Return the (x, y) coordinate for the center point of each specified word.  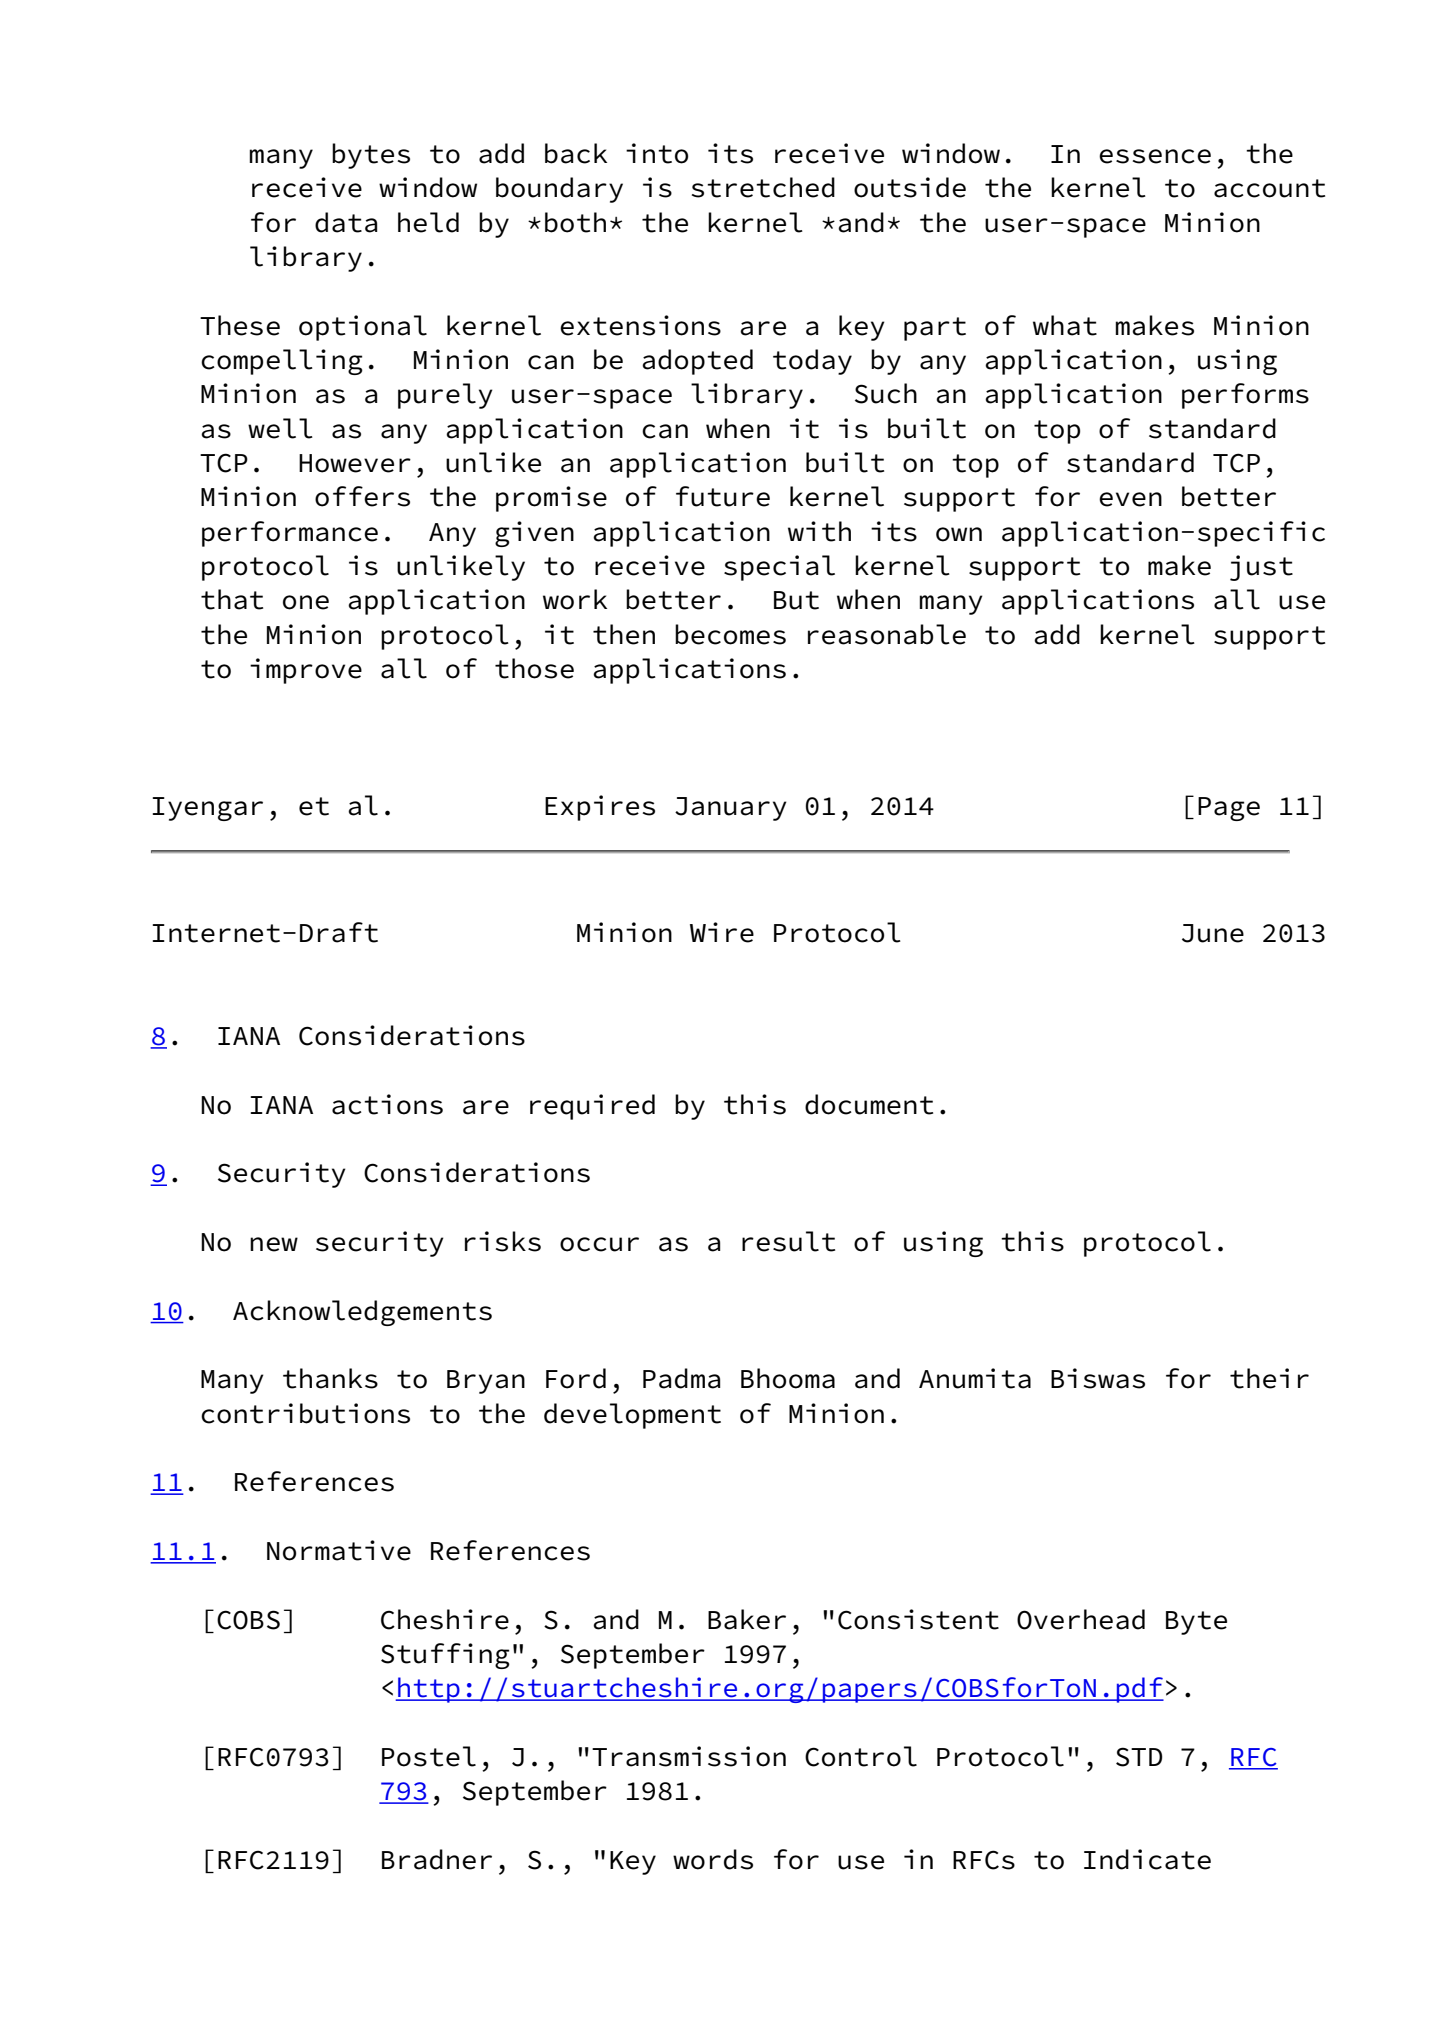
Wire (722, 932)
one (306, 602)
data (346, 222)
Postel (429, 1756)
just (1261, 568)
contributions (305, 1413)
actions (387, 1104)
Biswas (1098, 1378)
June (1213, 933)
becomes (730, 634)
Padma (681, 1378)
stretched (763, 187)
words (713, 1859)
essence (1155, 156)
